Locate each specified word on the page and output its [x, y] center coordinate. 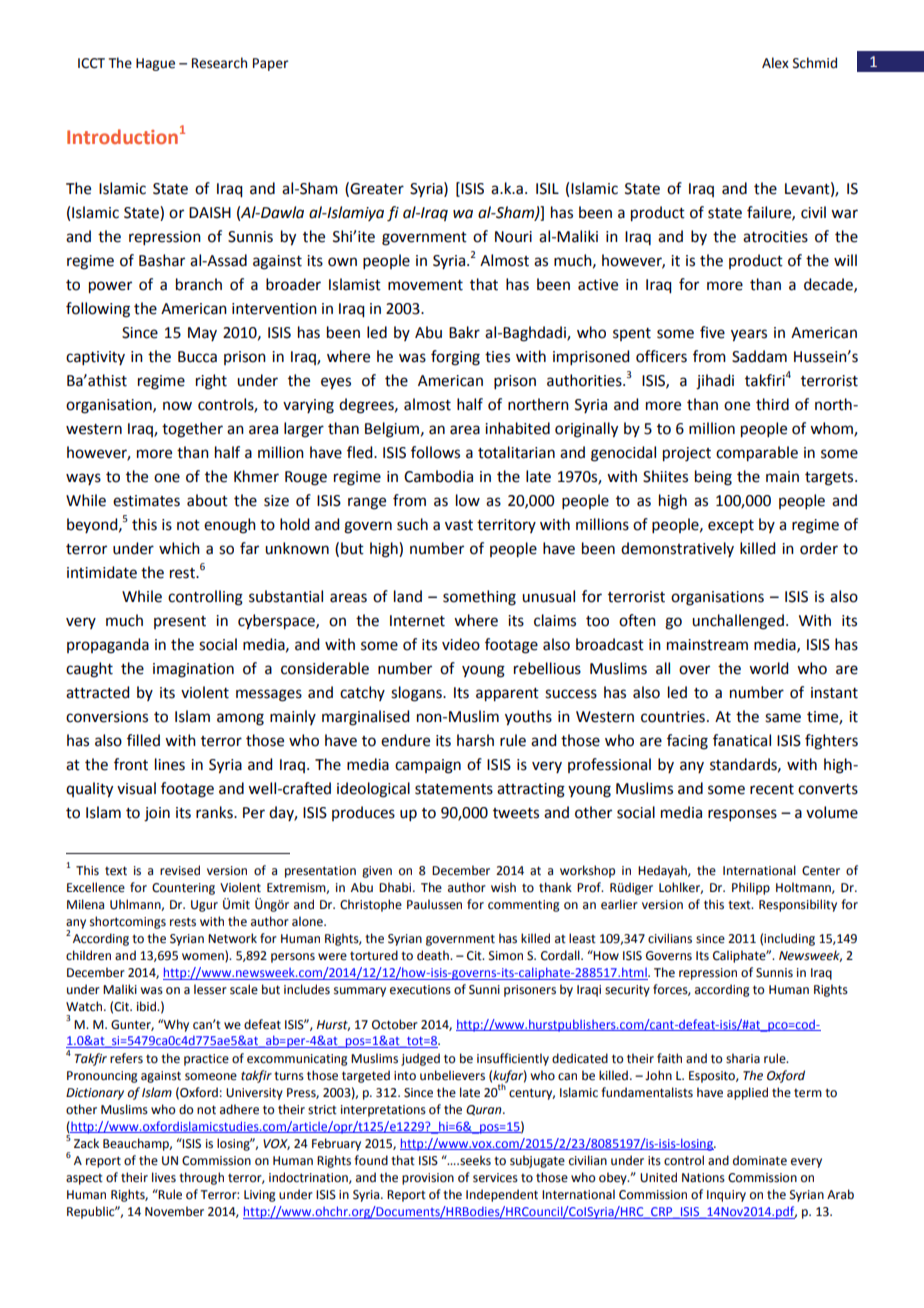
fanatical [742, 740]
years [749, 335]
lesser [210, 989]
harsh [475, 740]
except [731, 526]
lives [164, 1177]
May [202, 334]
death [434, 955]
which [179, 548]
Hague [155, 64]
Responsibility [798, 905]
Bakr [464, 332]
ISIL [547, 189]
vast [459, 525]
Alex [775, 63]
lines [170, 764]
